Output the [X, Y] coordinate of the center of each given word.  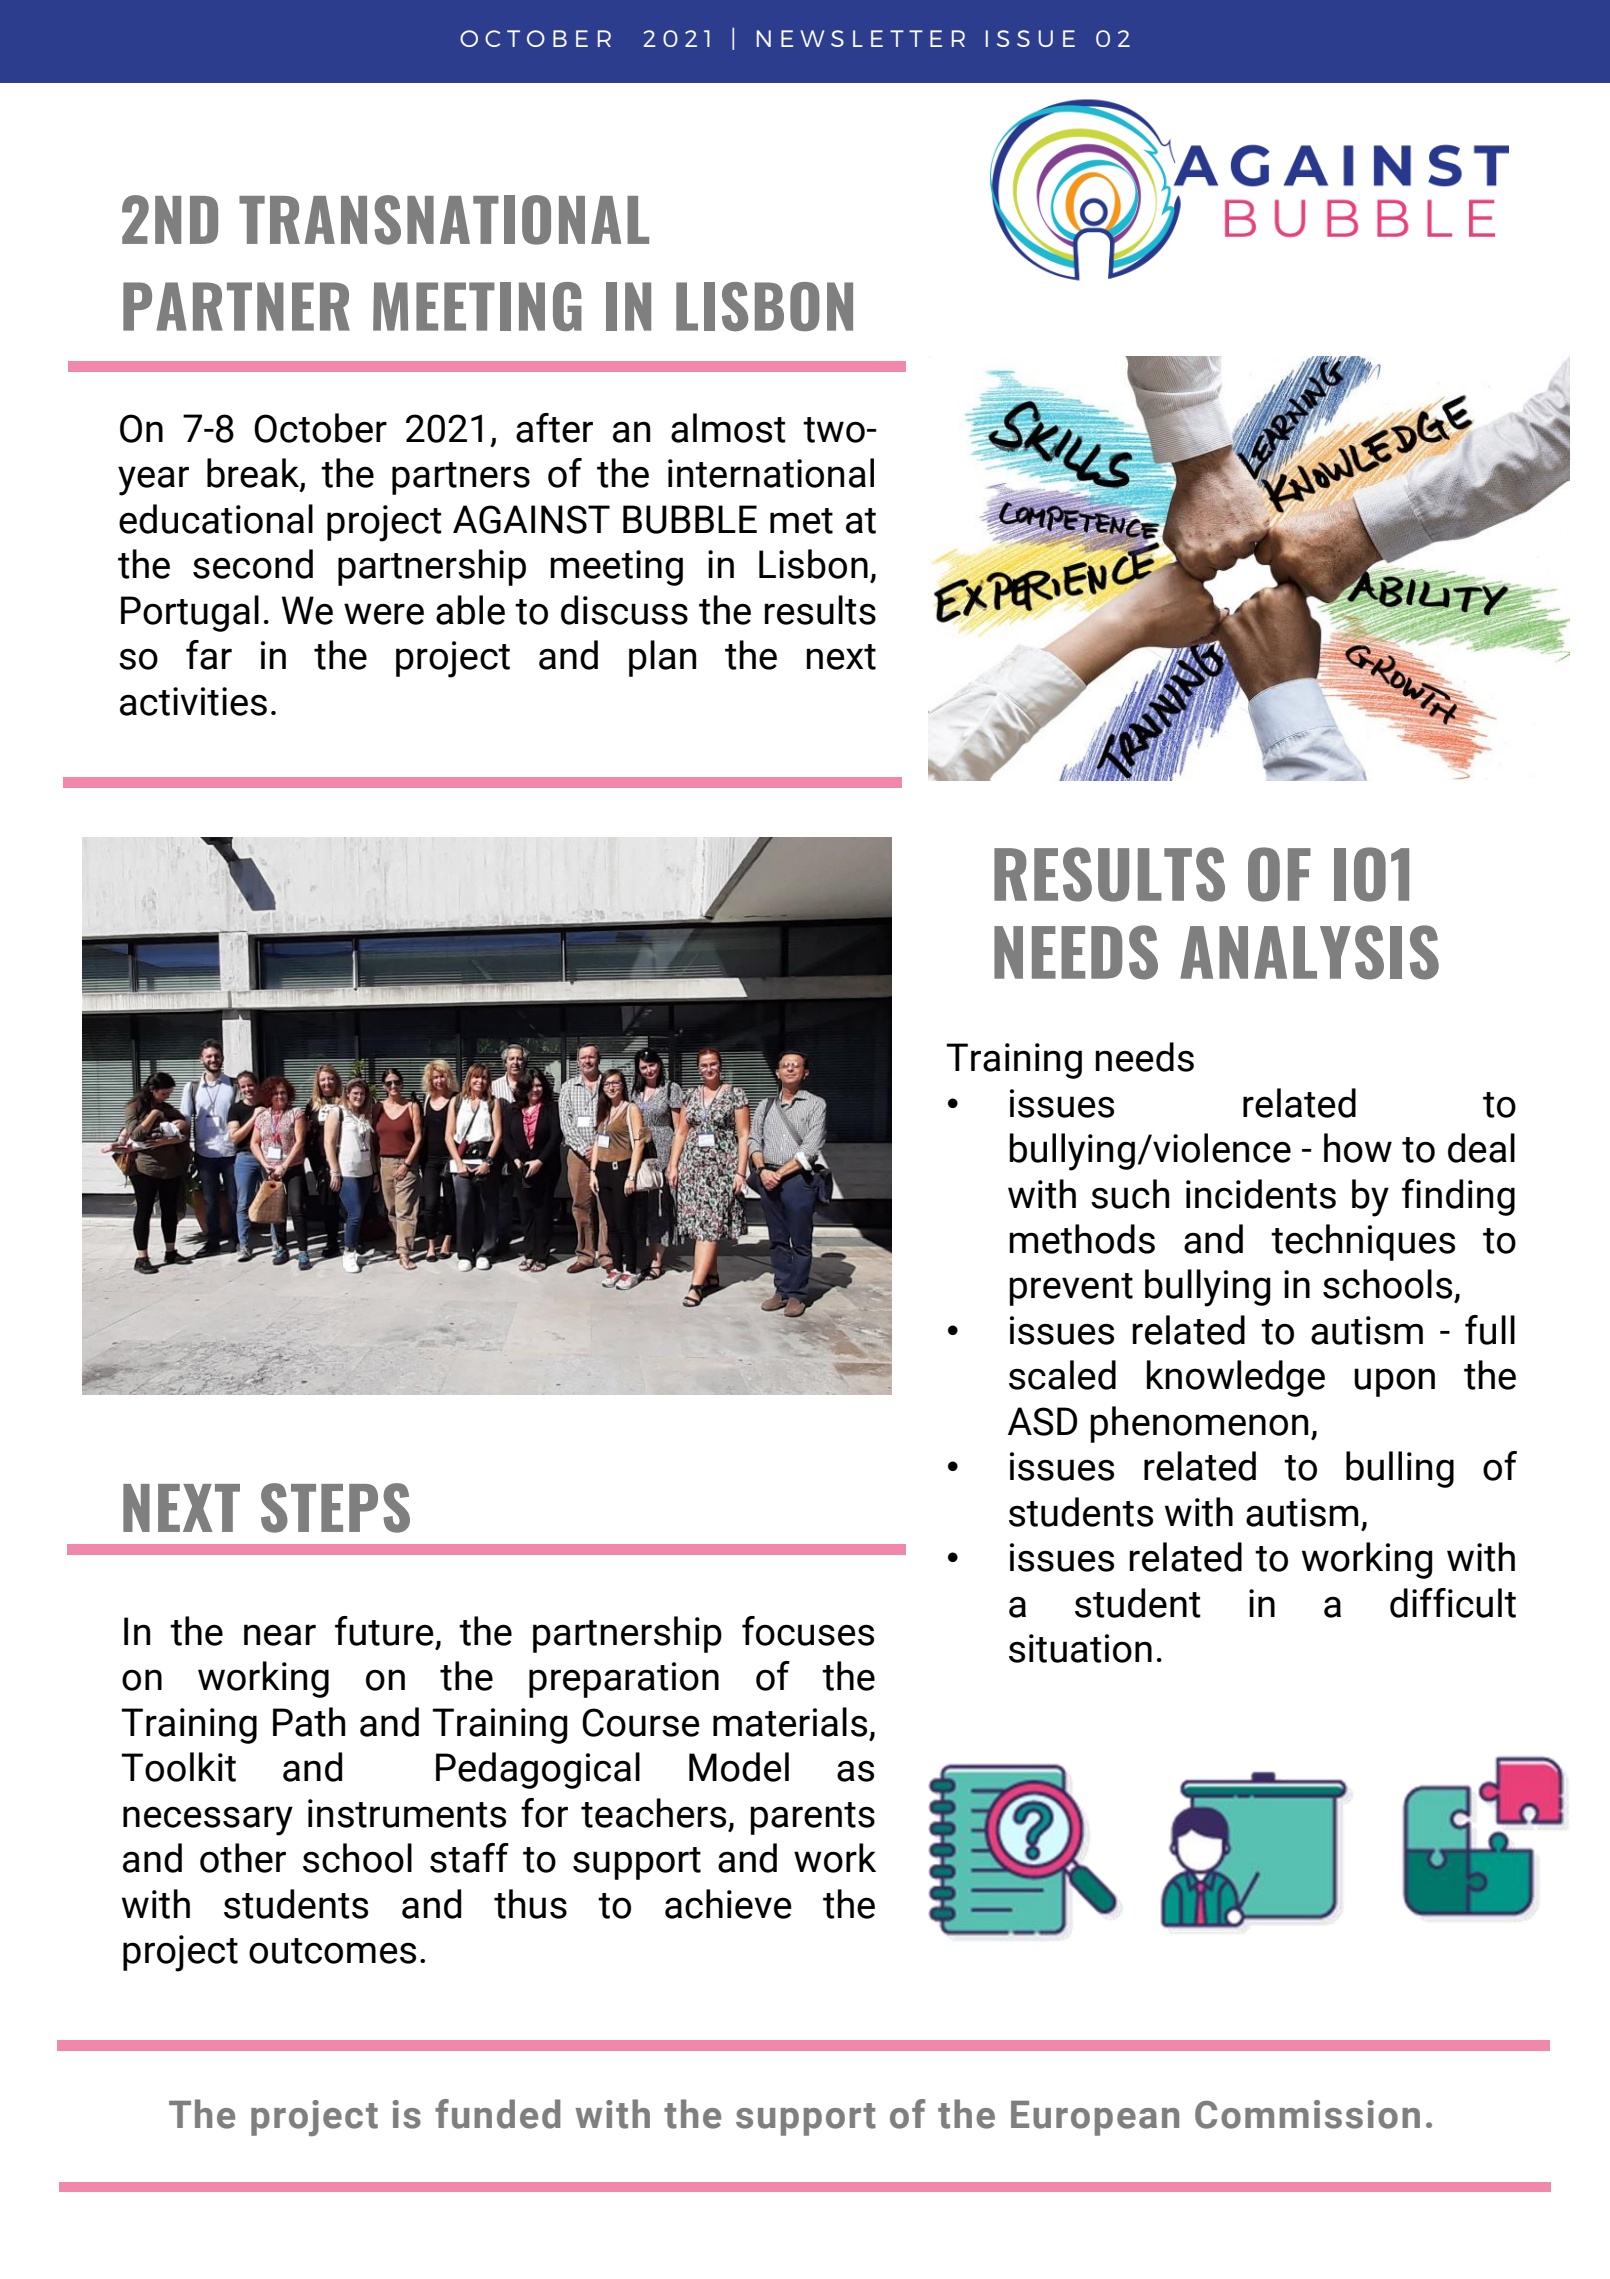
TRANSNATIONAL [444, 220]
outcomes [332, 1951]
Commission [1307, 2114]
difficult [1453, 1603]
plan [662, 658]
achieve [728, 1904]
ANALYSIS [1309, 952]
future [384, 1631]
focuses [808, 1631]
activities [193, 701]
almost [728, 428]
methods [1082, 1239]
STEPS [335, 1508]
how [1358, 1148]
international [771, 473]
